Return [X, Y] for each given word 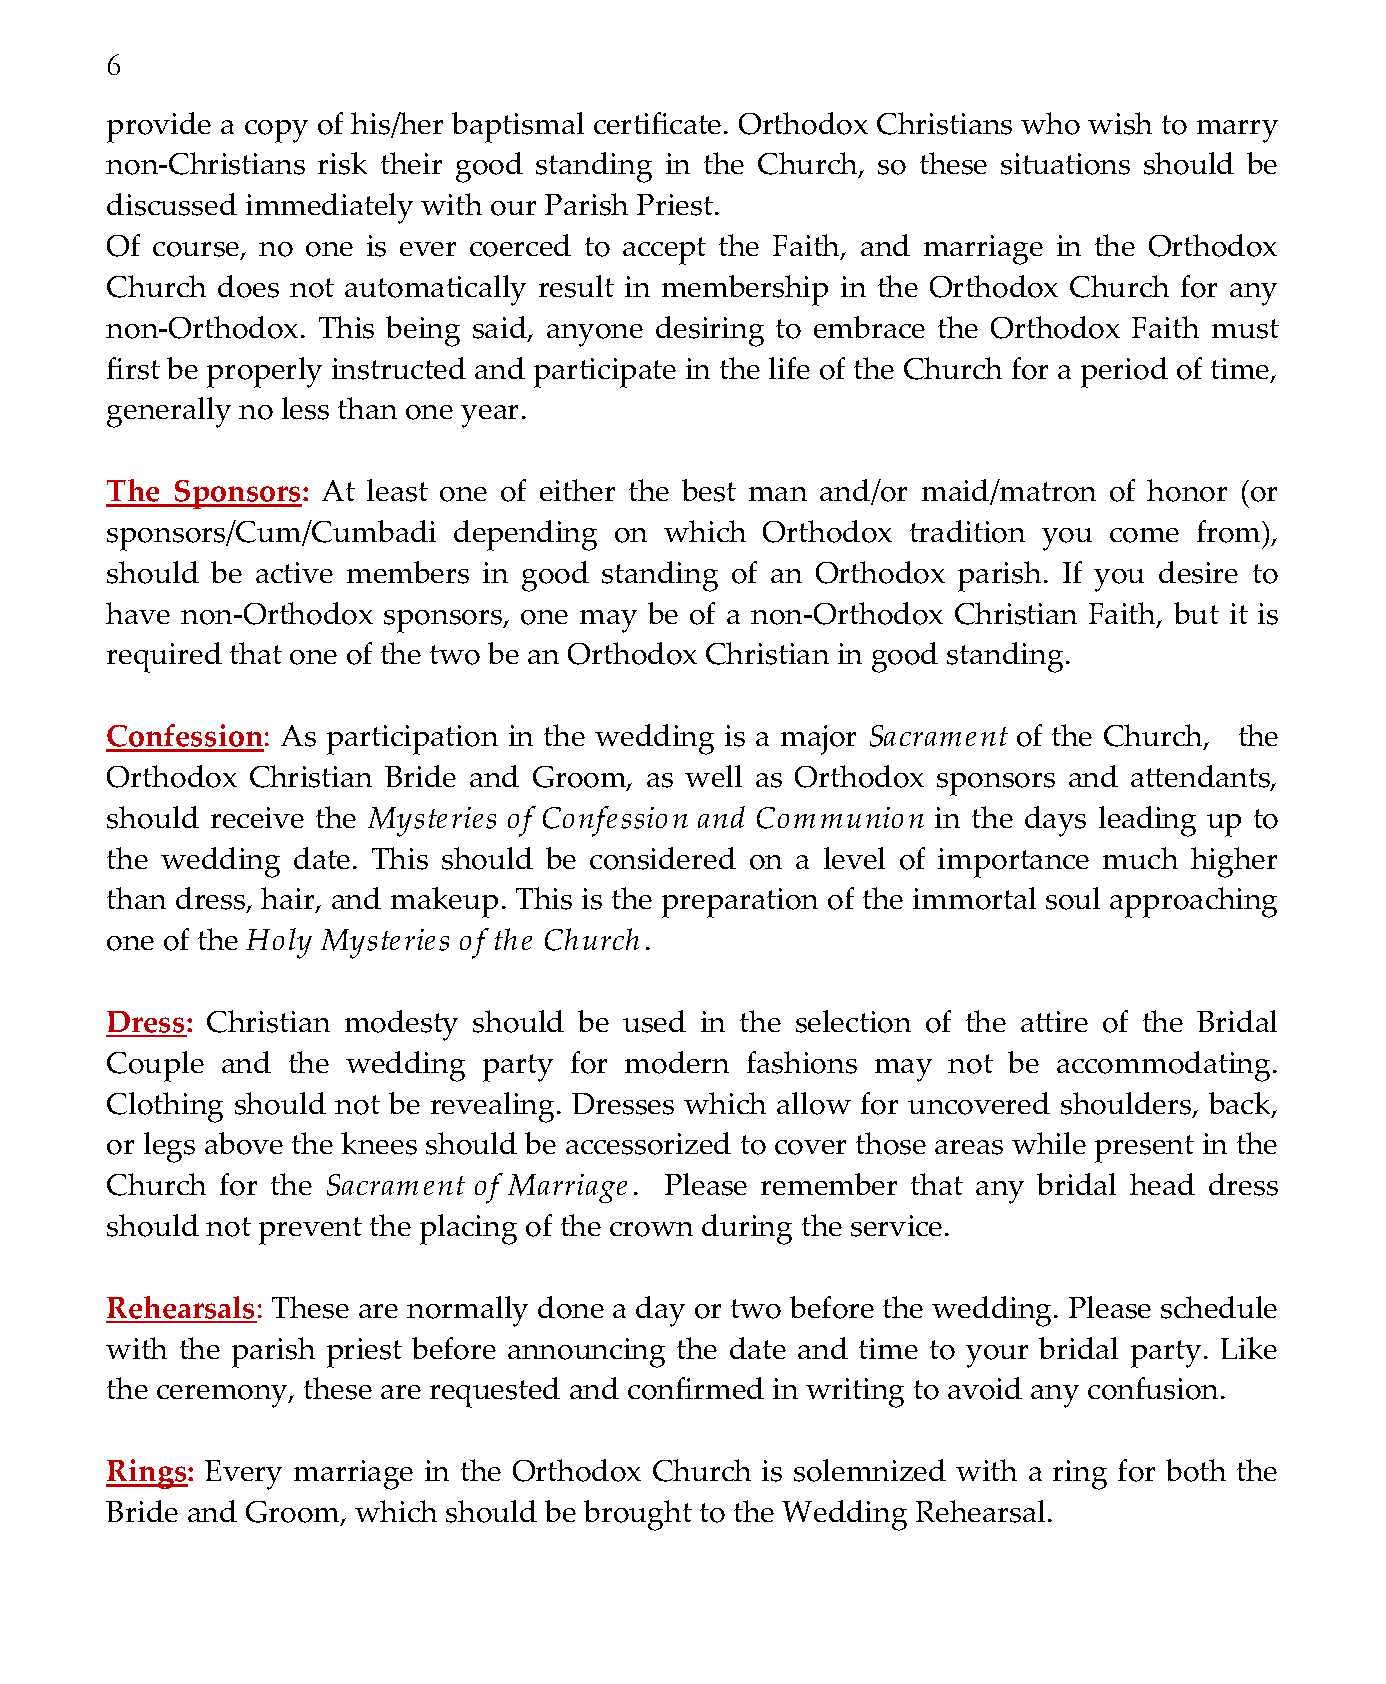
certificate [657, 123]
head [1162, 1184]
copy [276, 131]
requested [495, 1392]
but [1196, 613]
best [709, 490]
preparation [740, 903]
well [713, 776]
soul [1073, 898]
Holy [279, 943]
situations [1065, 164]
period [1124, 372]
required [164, 657]
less [305, 408]
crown [651, 1229]
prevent [310, 1231]
